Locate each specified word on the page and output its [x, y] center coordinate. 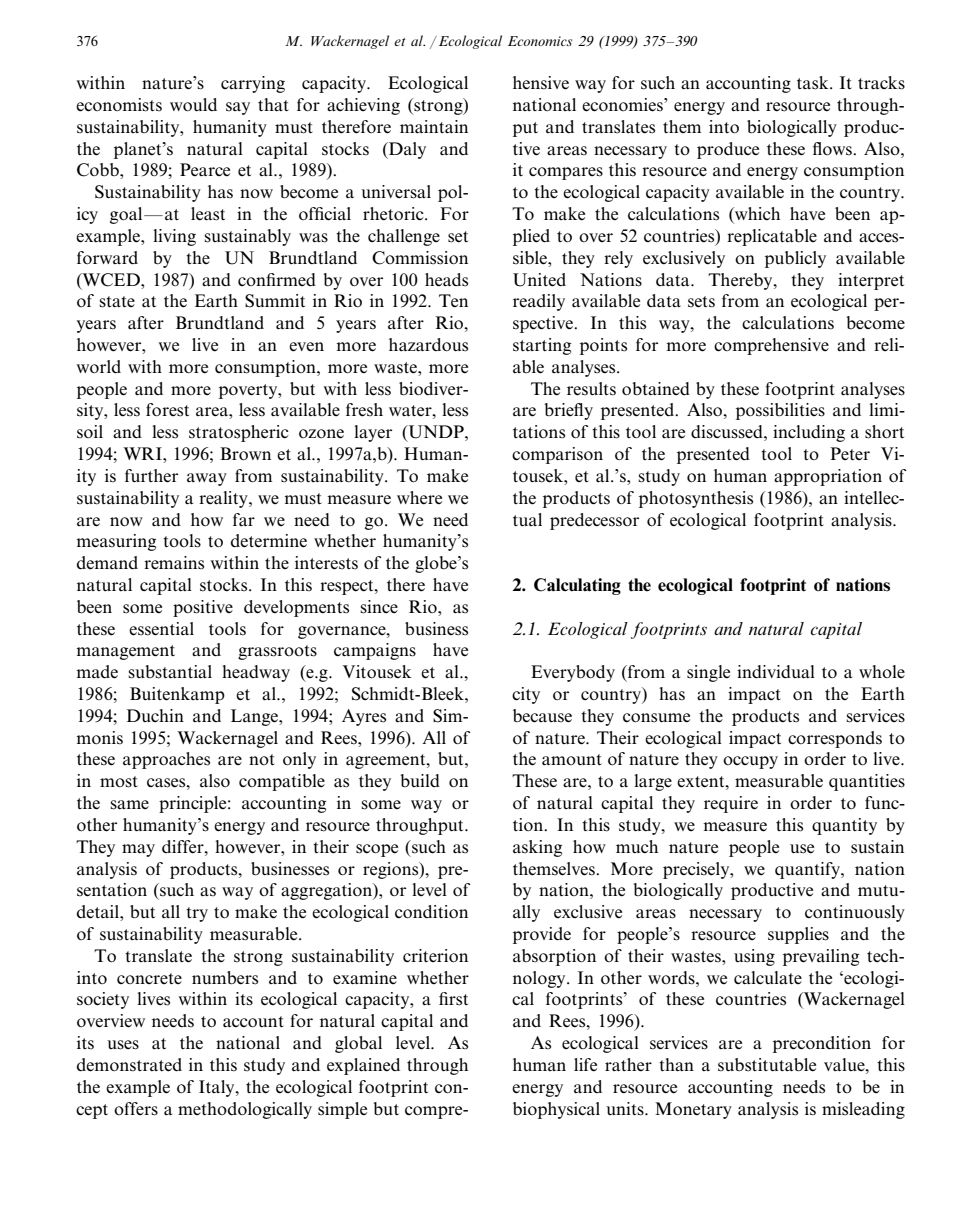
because [542, 716]
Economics [540, 41]
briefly [568, 411]
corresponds [835, 739]
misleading [863, 1110]
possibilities [780, 411]
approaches [166, 760]
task [814, 83]
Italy [218, 1088]
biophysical [556, 1110]
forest [167, 410]
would [193, 105]
